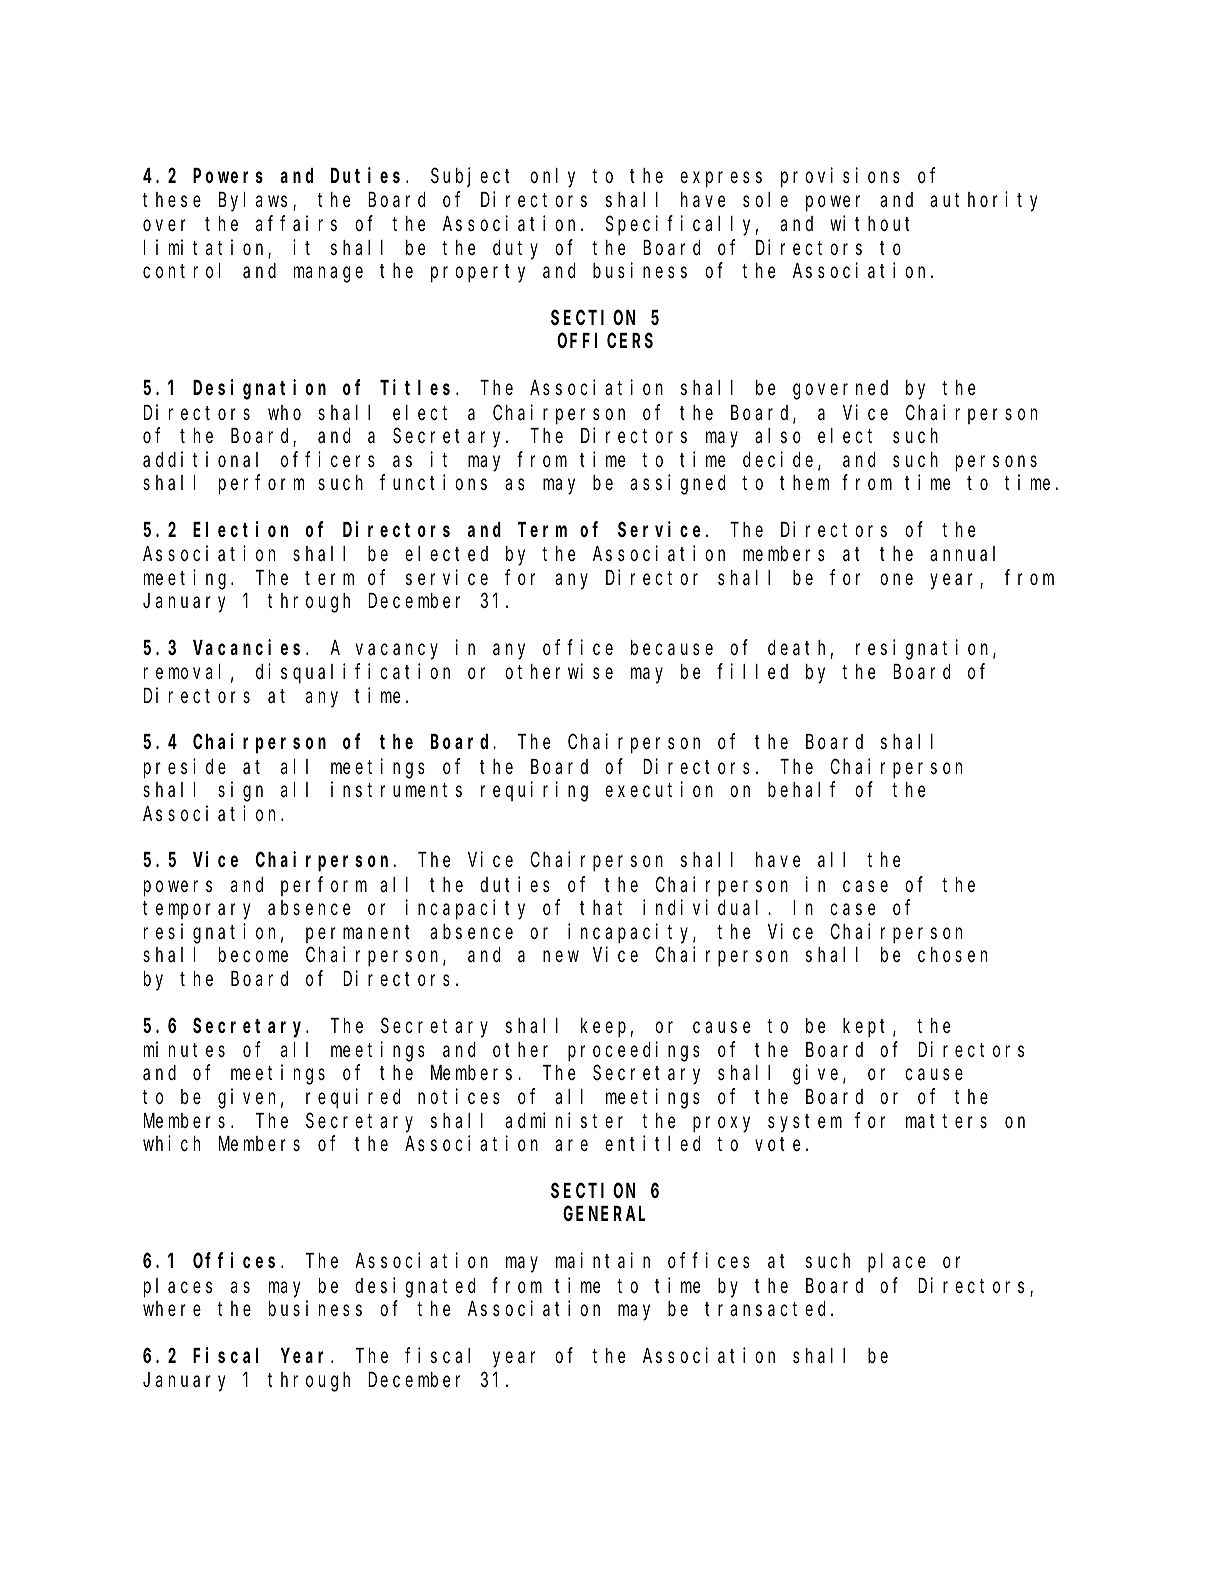 This screenshot has height=1571, width=1214. I want to click on proceedings, so click(634, 1051).
